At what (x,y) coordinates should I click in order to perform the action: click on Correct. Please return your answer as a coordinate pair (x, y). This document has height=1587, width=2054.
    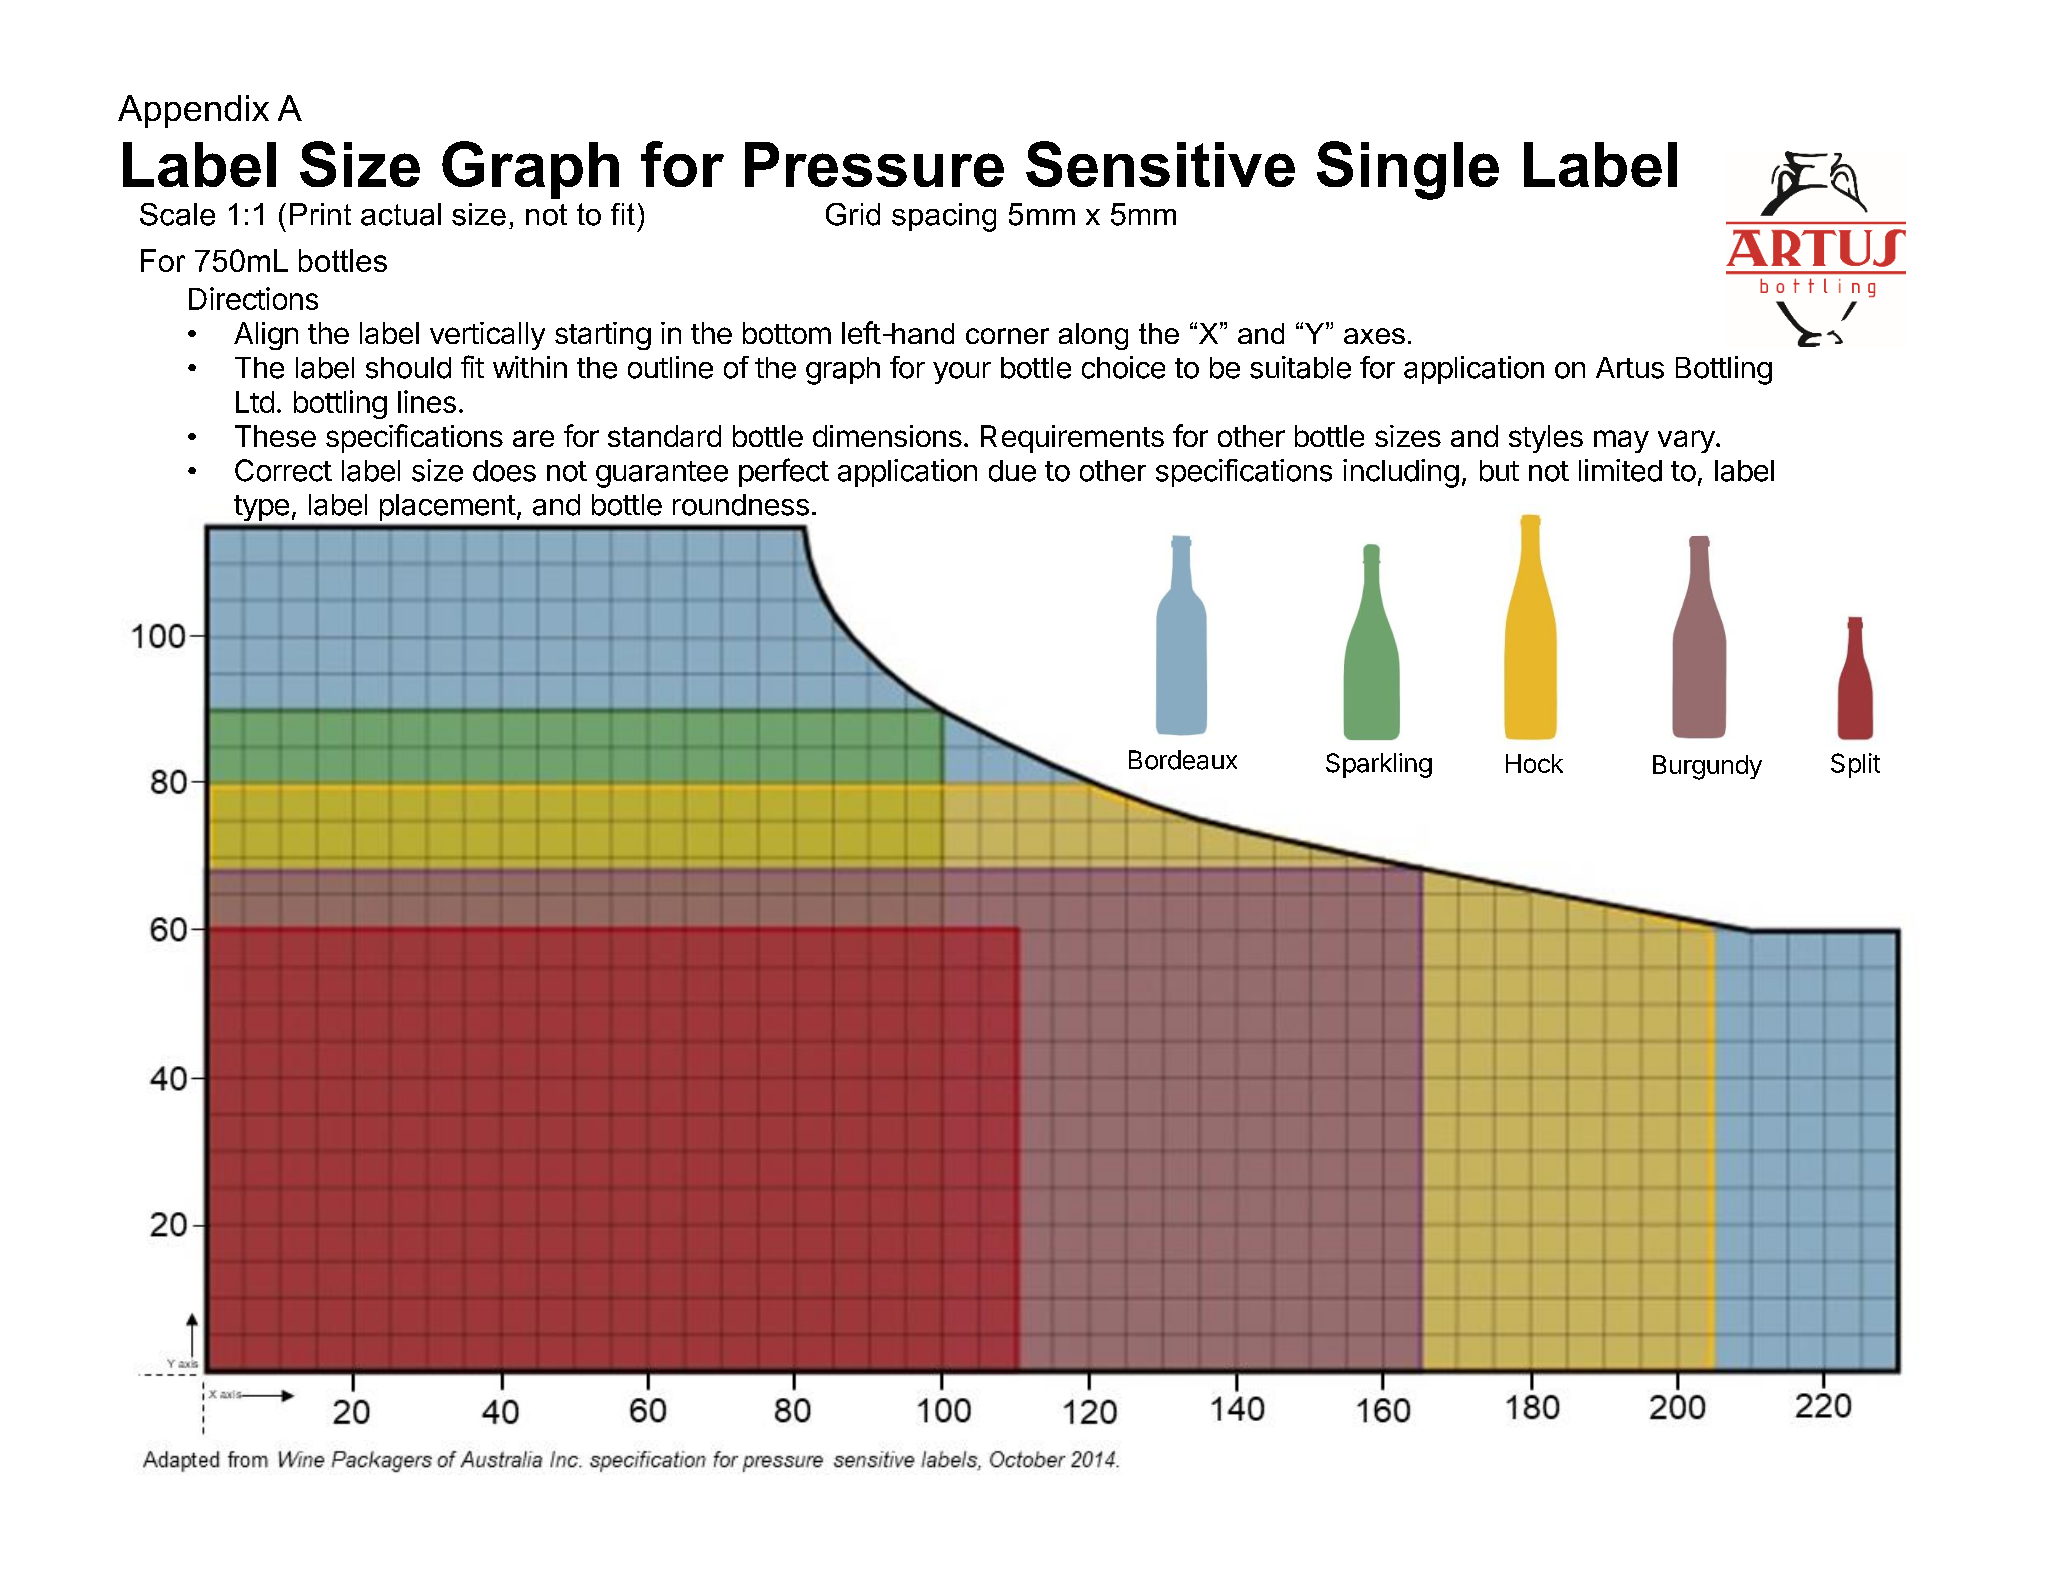
    Looking at the image, I should click on (283, 470).
